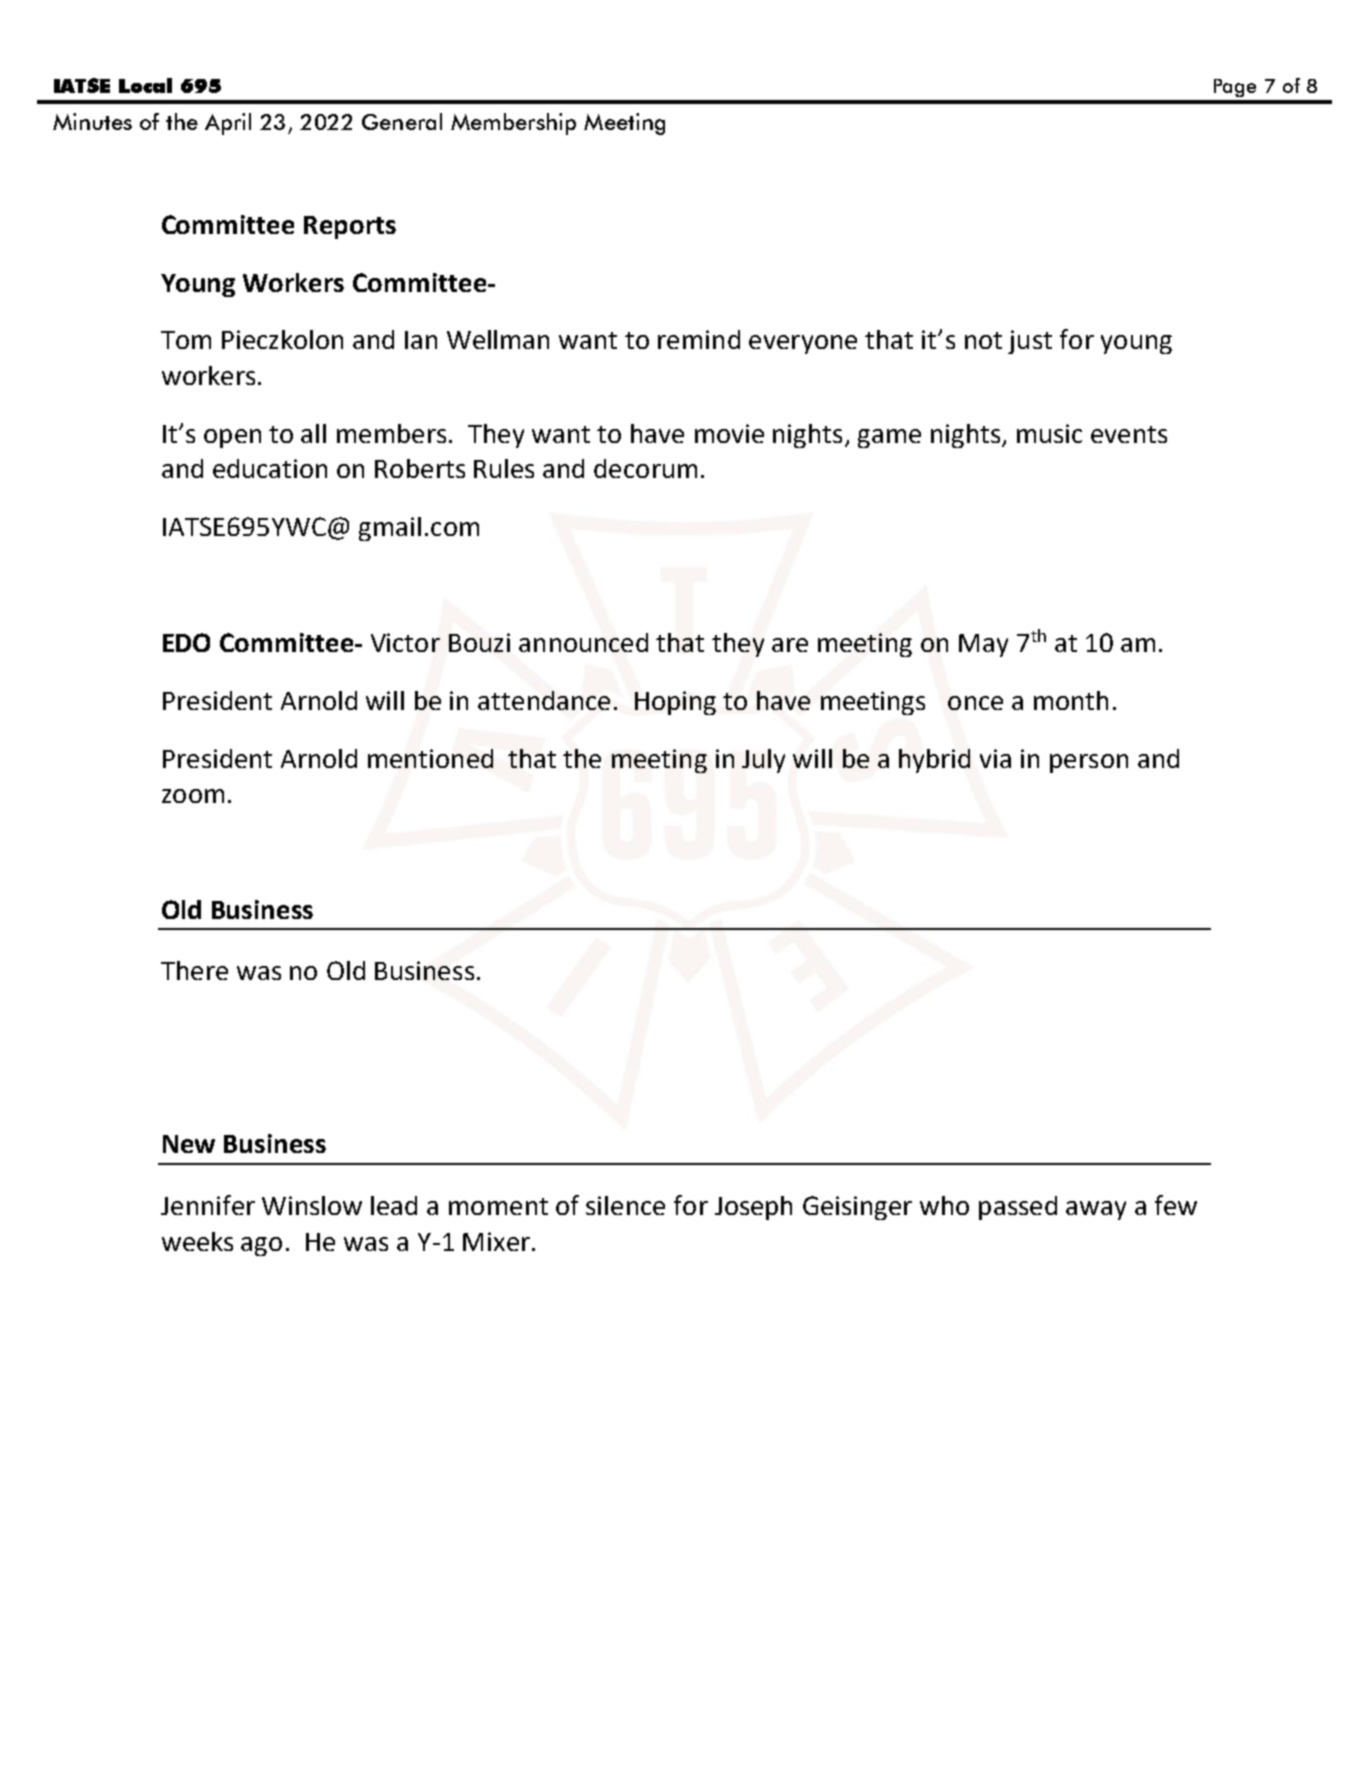 The width and height of the image is (1368, 1771). What do you see at coordinates (583, 642) in the image?
I see `announced` at bounding box center [583, 642].
